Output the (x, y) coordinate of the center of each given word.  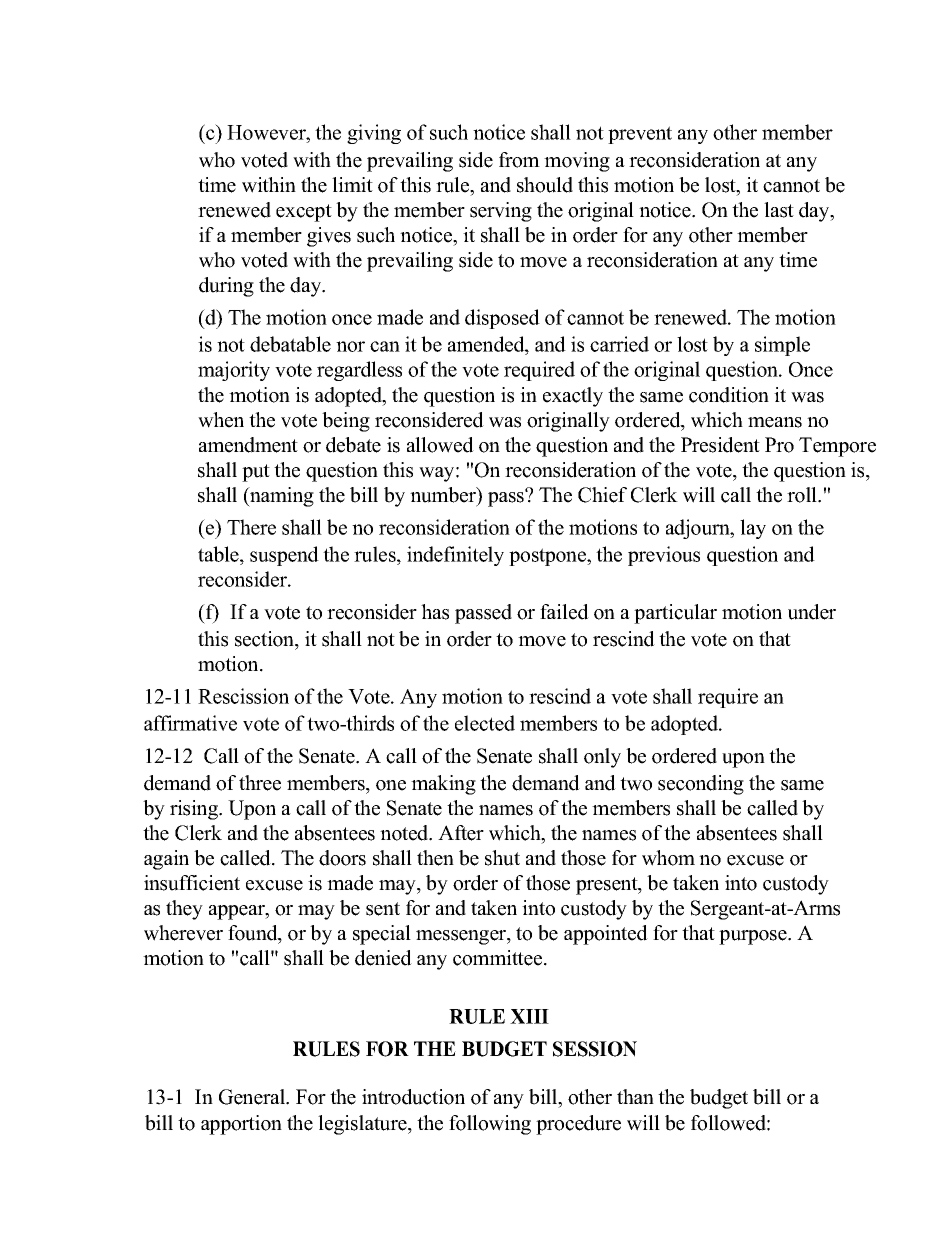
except (304, 213)
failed (564, 612)
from (519, 160)
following (490, 1125)
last (779, 210)
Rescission (243, 696)
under (812, 612)
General (253, 1097)
